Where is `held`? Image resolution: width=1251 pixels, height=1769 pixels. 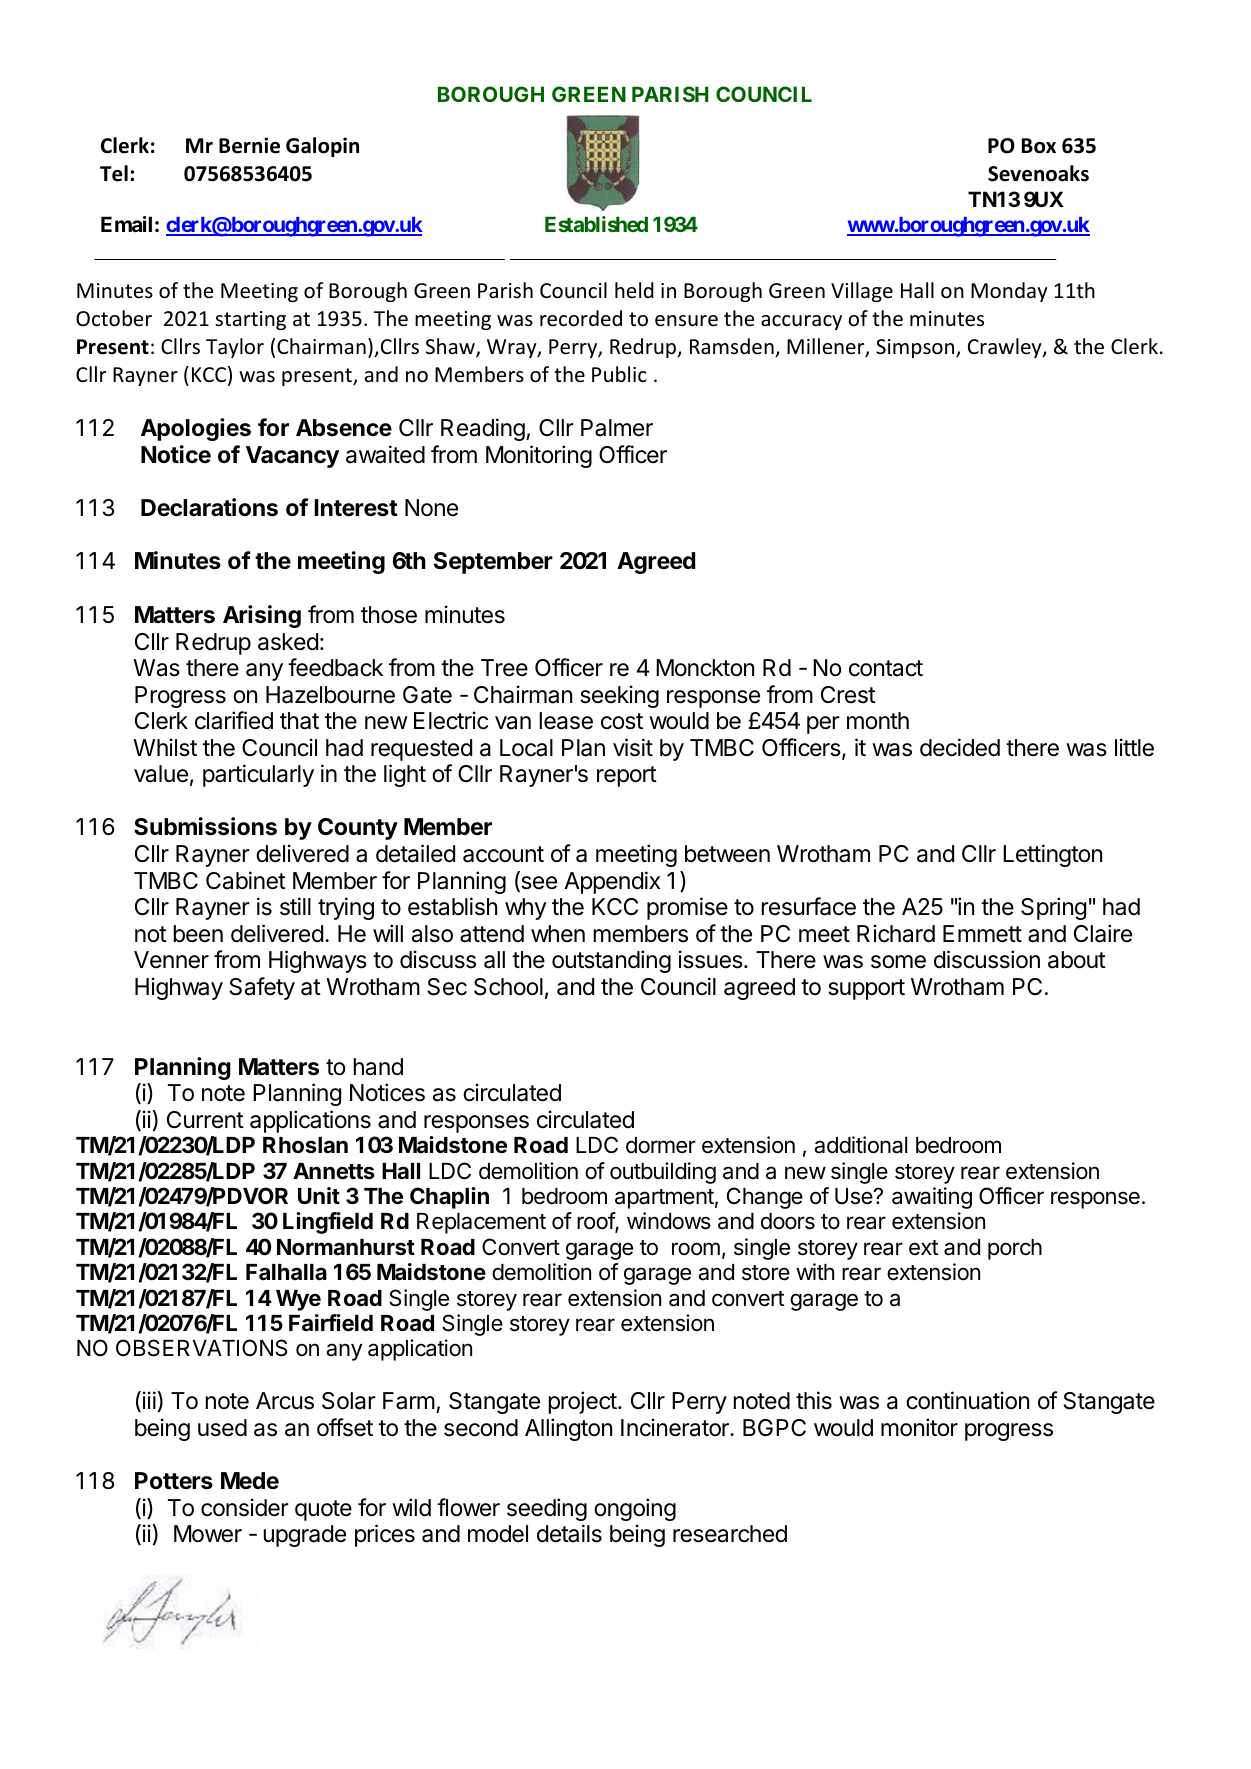 held is located at coordinates (634, 290).
